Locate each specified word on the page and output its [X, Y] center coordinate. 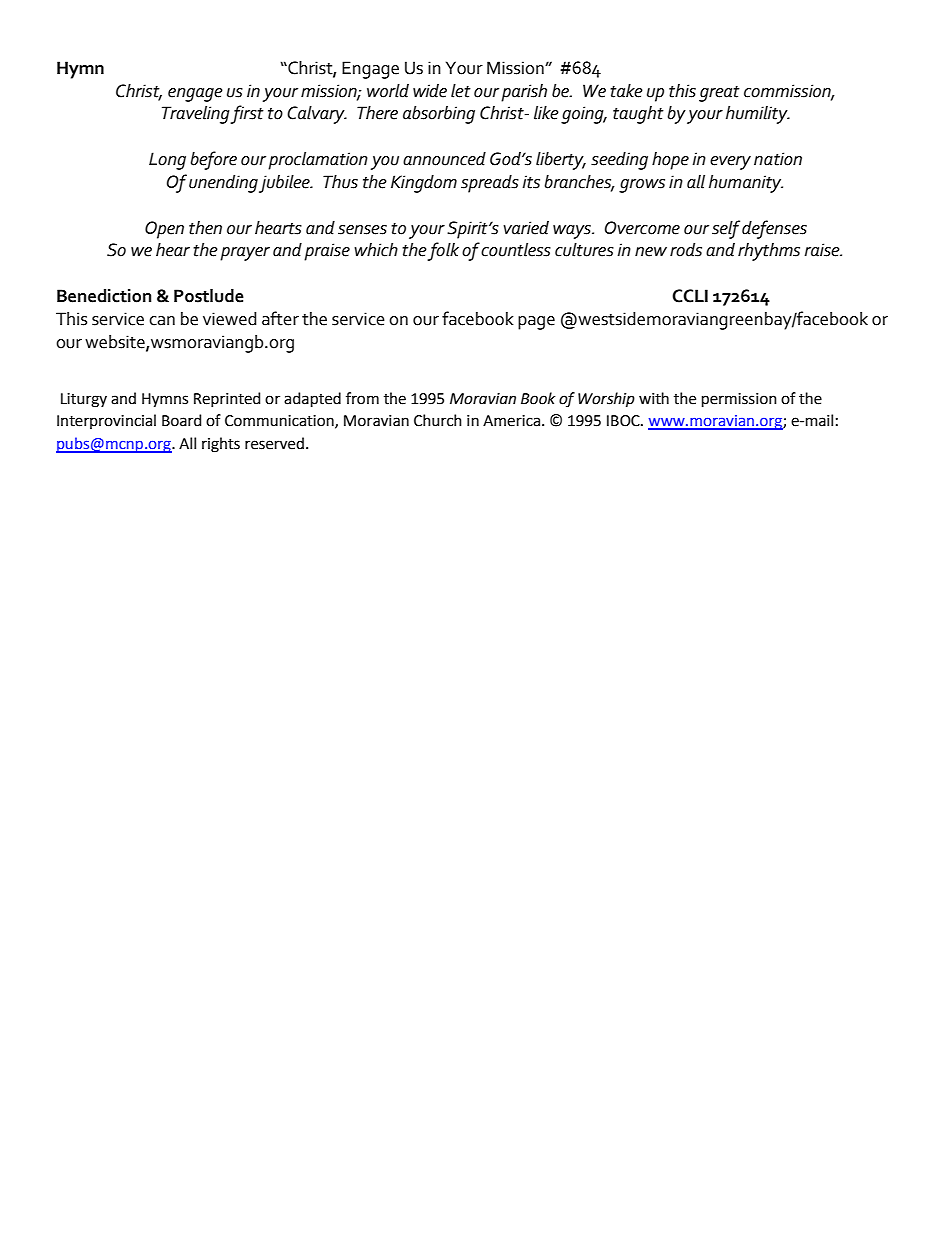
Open [164, 230]
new [651, 252]
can [162, 321]
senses [362, 230]
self [726, 229]
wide [430, 91]
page [536, 323]
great [719, 94]
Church [438, 420]
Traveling [196, 115]
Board [181, 420]
